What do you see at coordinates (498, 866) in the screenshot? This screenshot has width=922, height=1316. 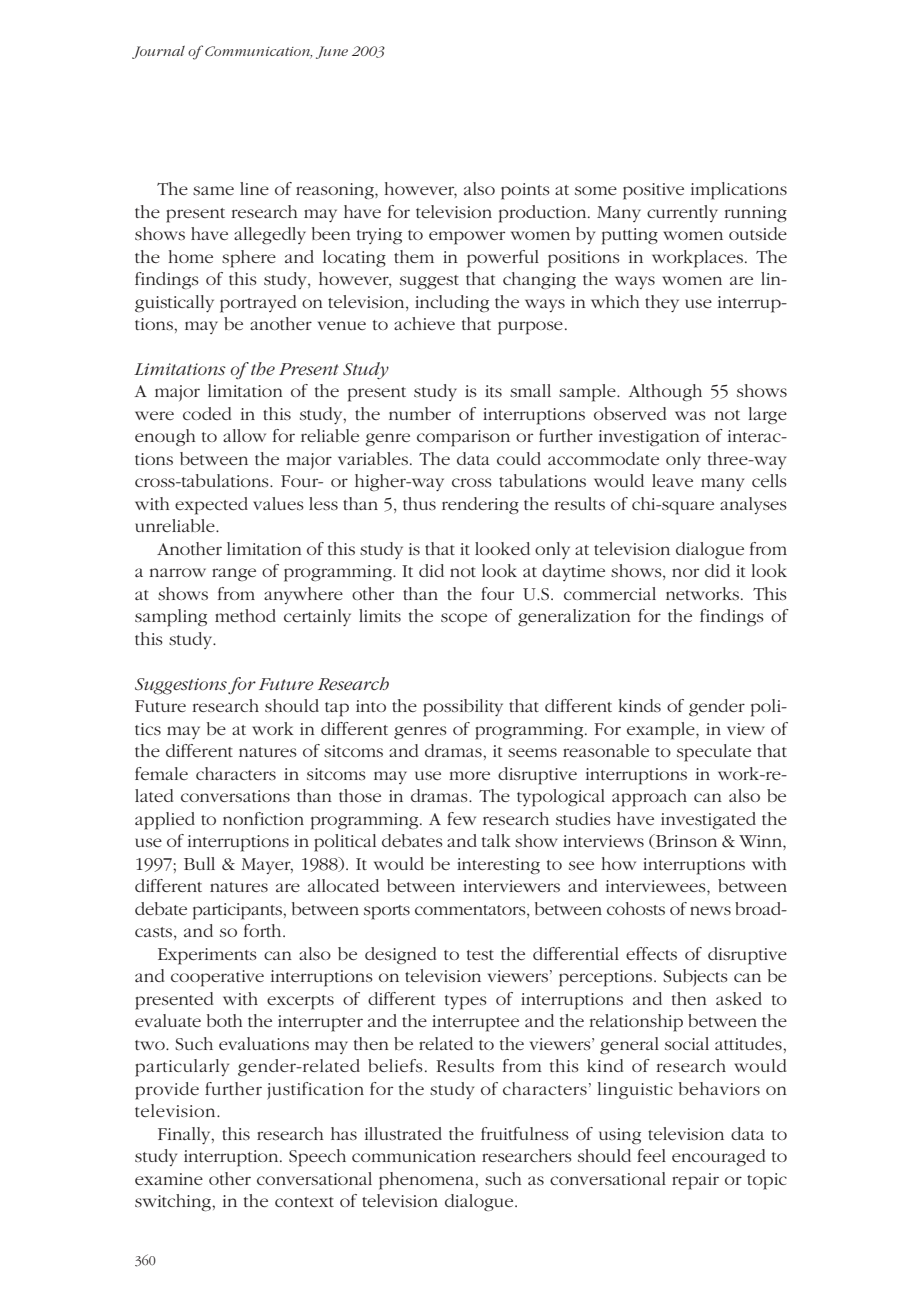 I see `interesting` at bounding box center [498, 866].
